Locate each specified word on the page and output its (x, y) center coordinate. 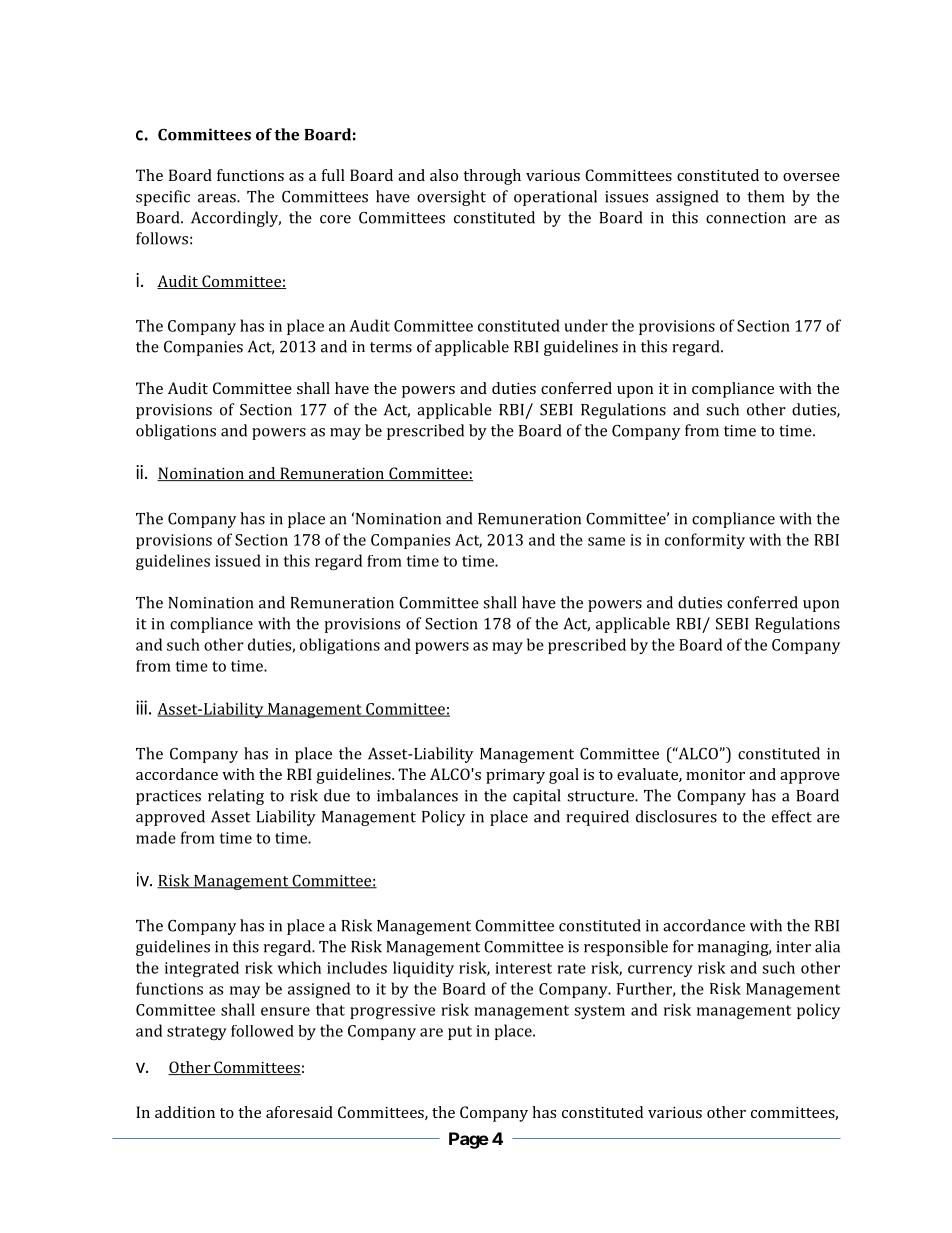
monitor (715, 774)
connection (746, 218)
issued (238, 560)
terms (391, 347)
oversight (451, 198)
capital (537, 797)
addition (185, 1112)
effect (792, 816)
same (606, 541)
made (156, 837)
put (460, 1033)
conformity (705, 541)
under (586, 325)
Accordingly (236, 219)
